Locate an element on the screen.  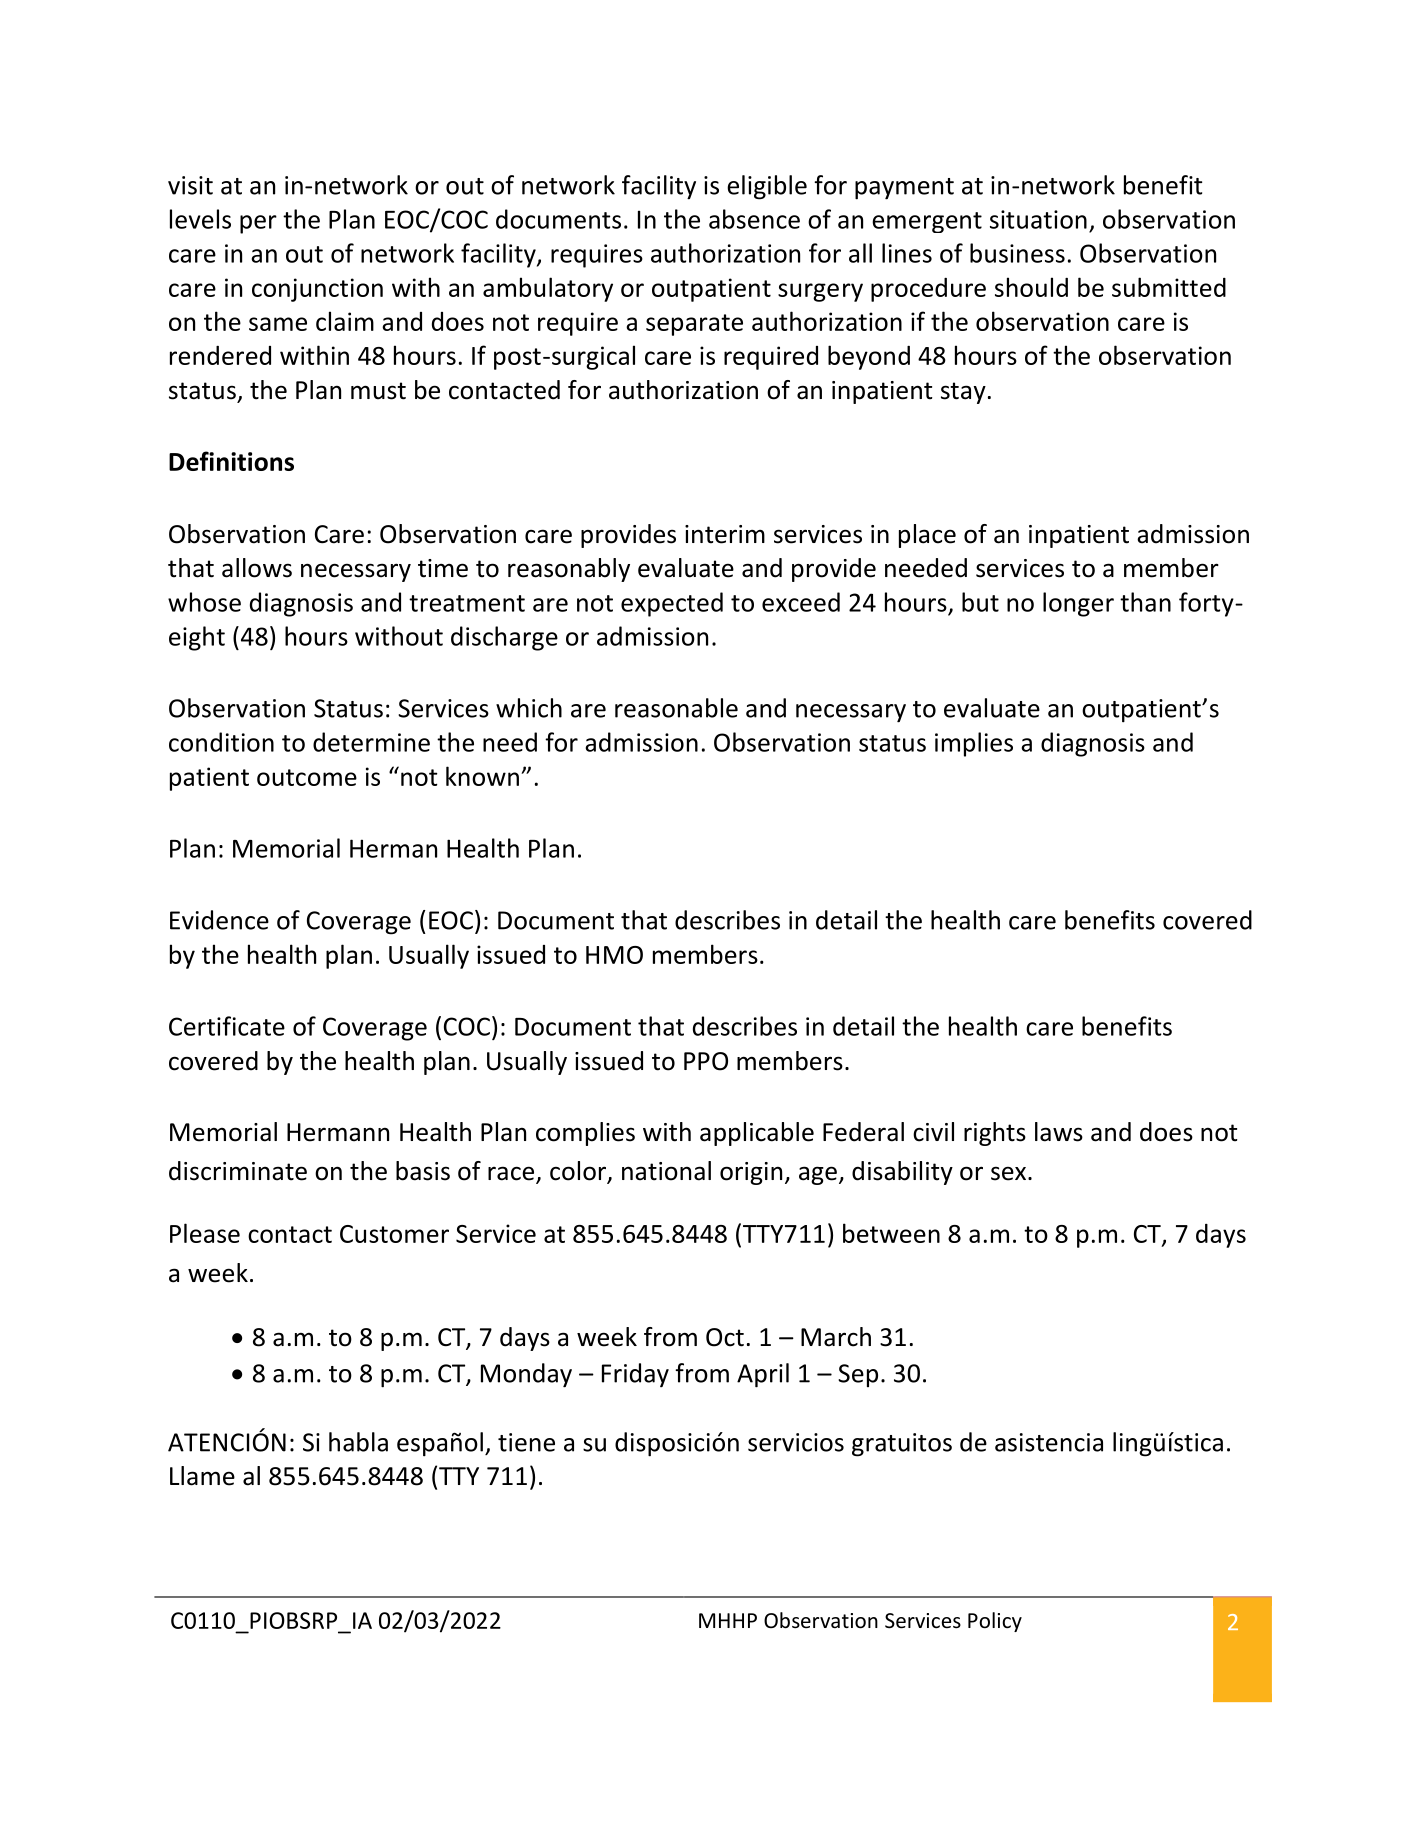
reasonable is located at coordinates (676, 708).
